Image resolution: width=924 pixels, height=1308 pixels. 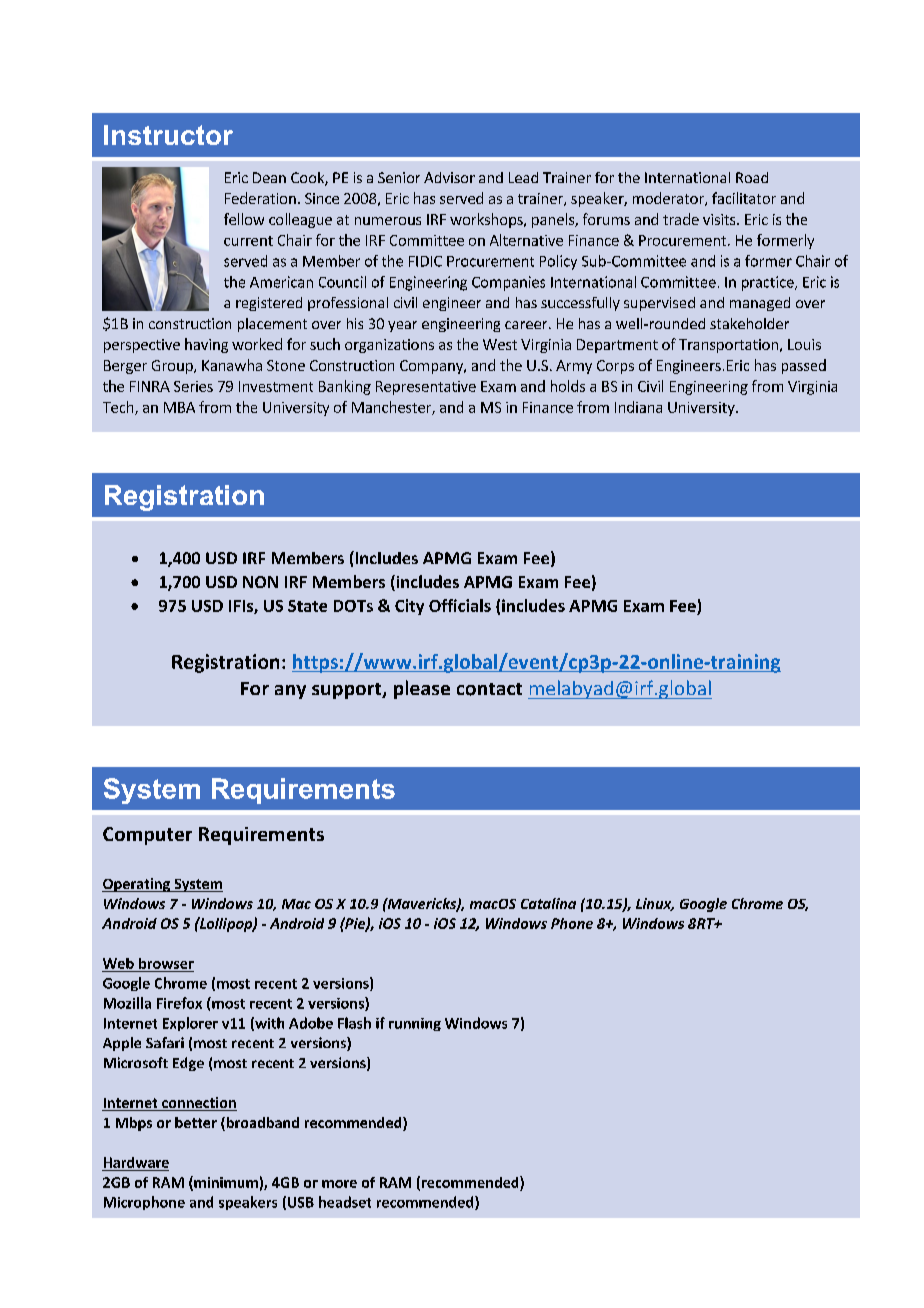 What do you see at coordinates (225, 1183) in the image?
I see `minimum` at bounding box center [225, 1183].
